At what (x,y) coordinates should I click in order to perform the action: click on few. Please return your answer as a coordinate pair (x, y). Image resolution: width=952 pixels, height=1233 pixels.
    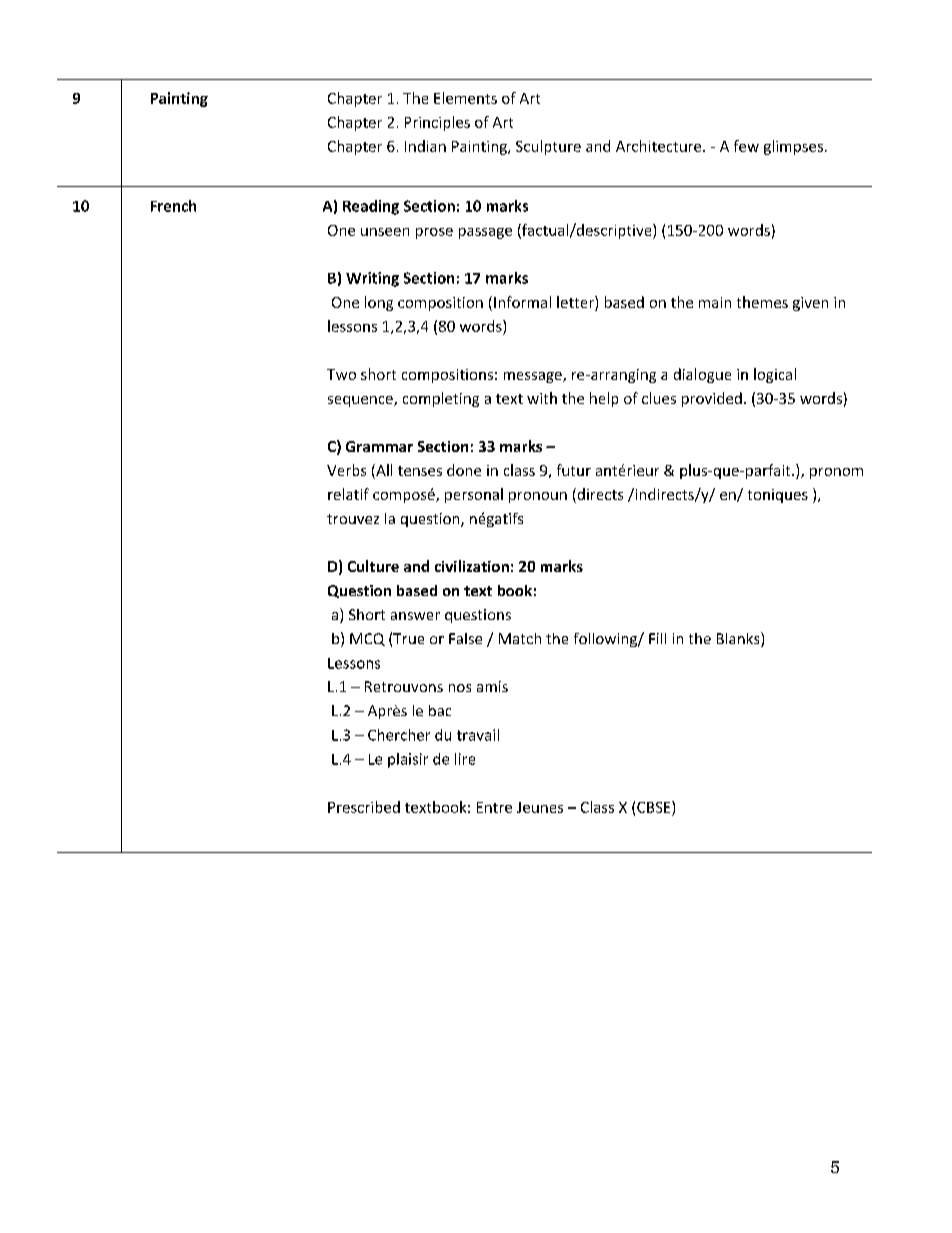
    Looking at the image, I should click on (746, 146).
